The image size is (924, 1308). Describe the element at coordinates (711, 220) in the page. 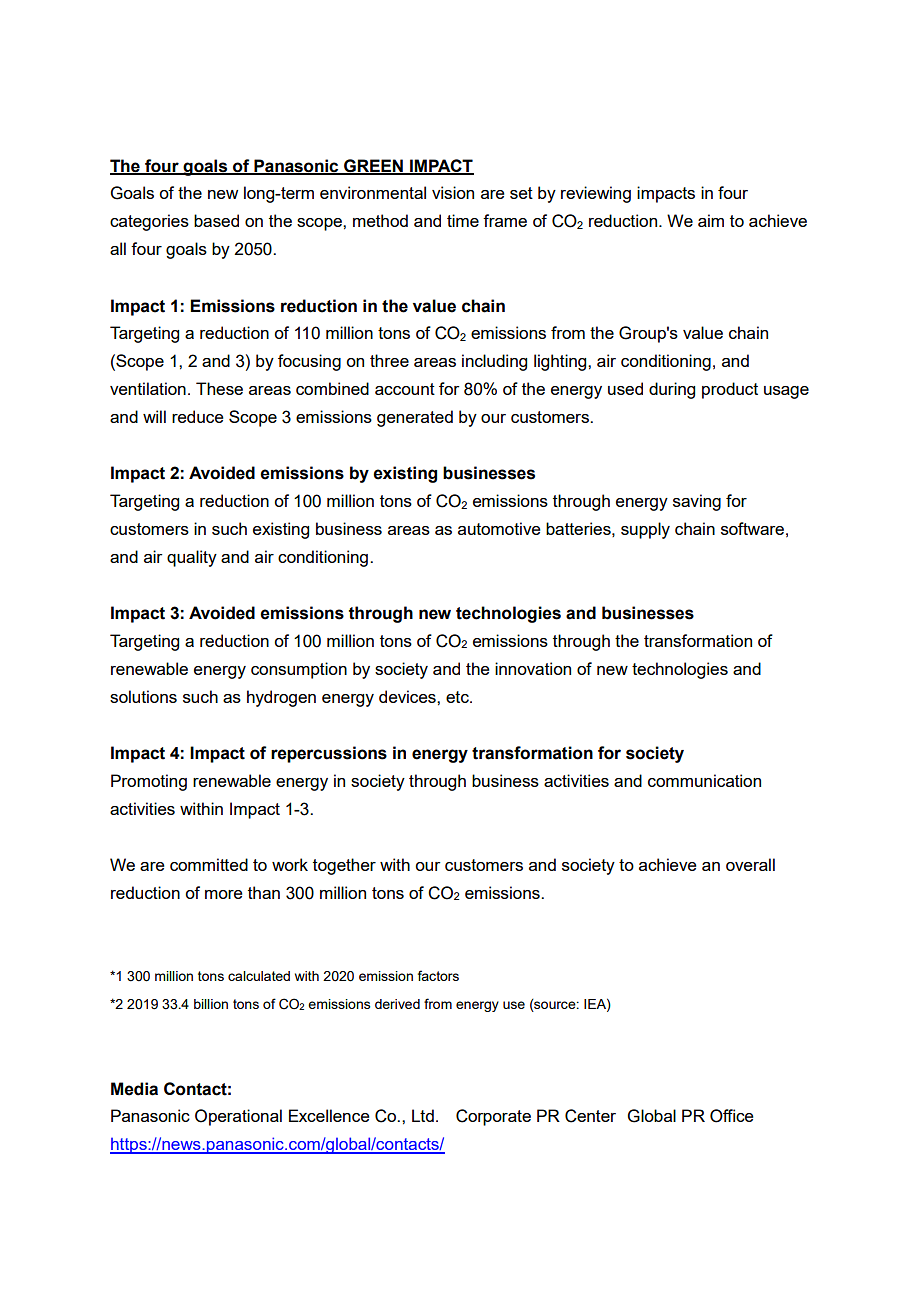

I see `aim` at that location.
